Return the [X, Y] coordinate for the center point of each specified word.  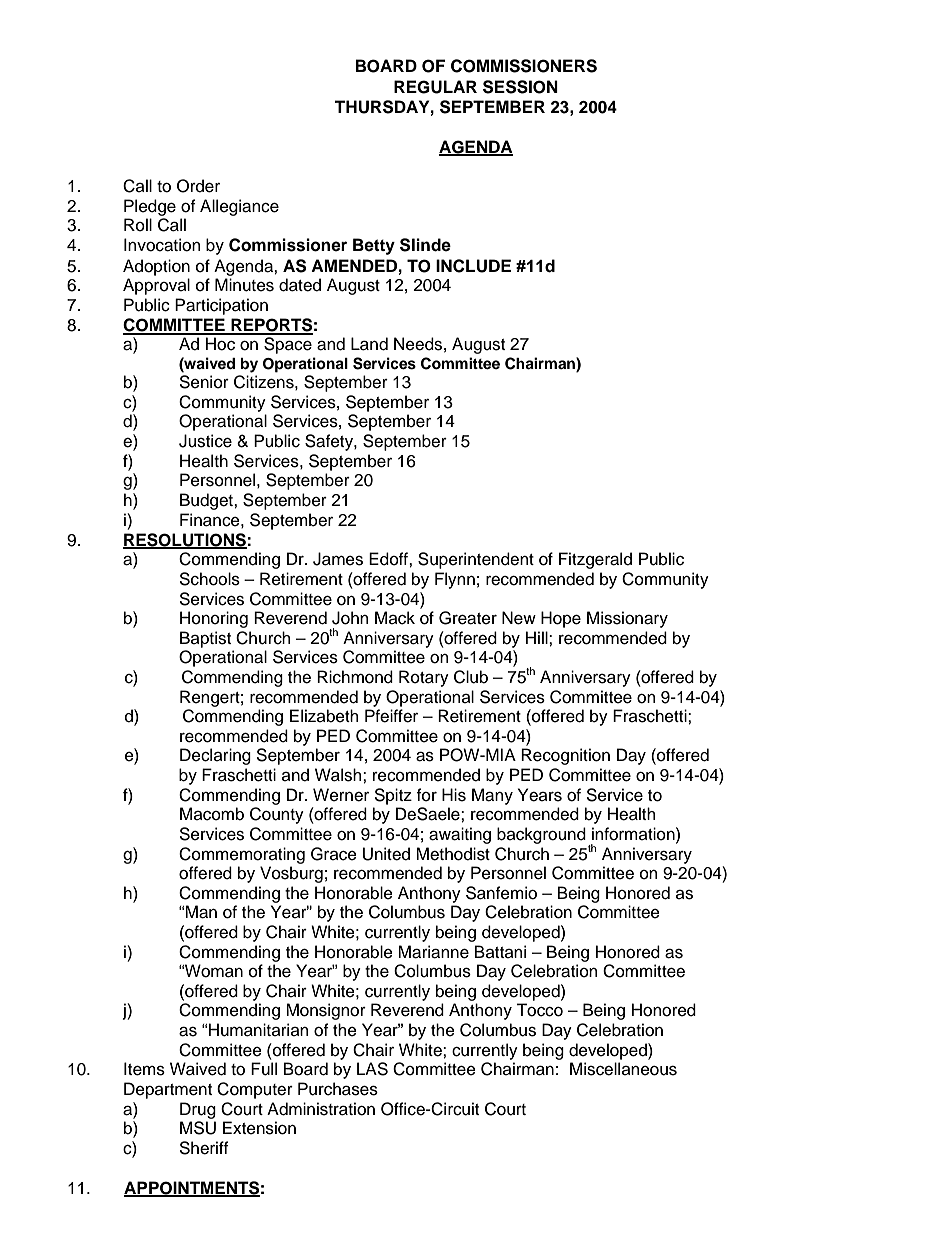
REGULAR [435, 87]
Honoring [214, 619]
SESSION [520, 87]
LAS [372, 1069]
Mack [395, 618]
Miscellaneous [623, 1069]
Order [198, 186]
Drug [198, 1110]
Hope [561, 619]
